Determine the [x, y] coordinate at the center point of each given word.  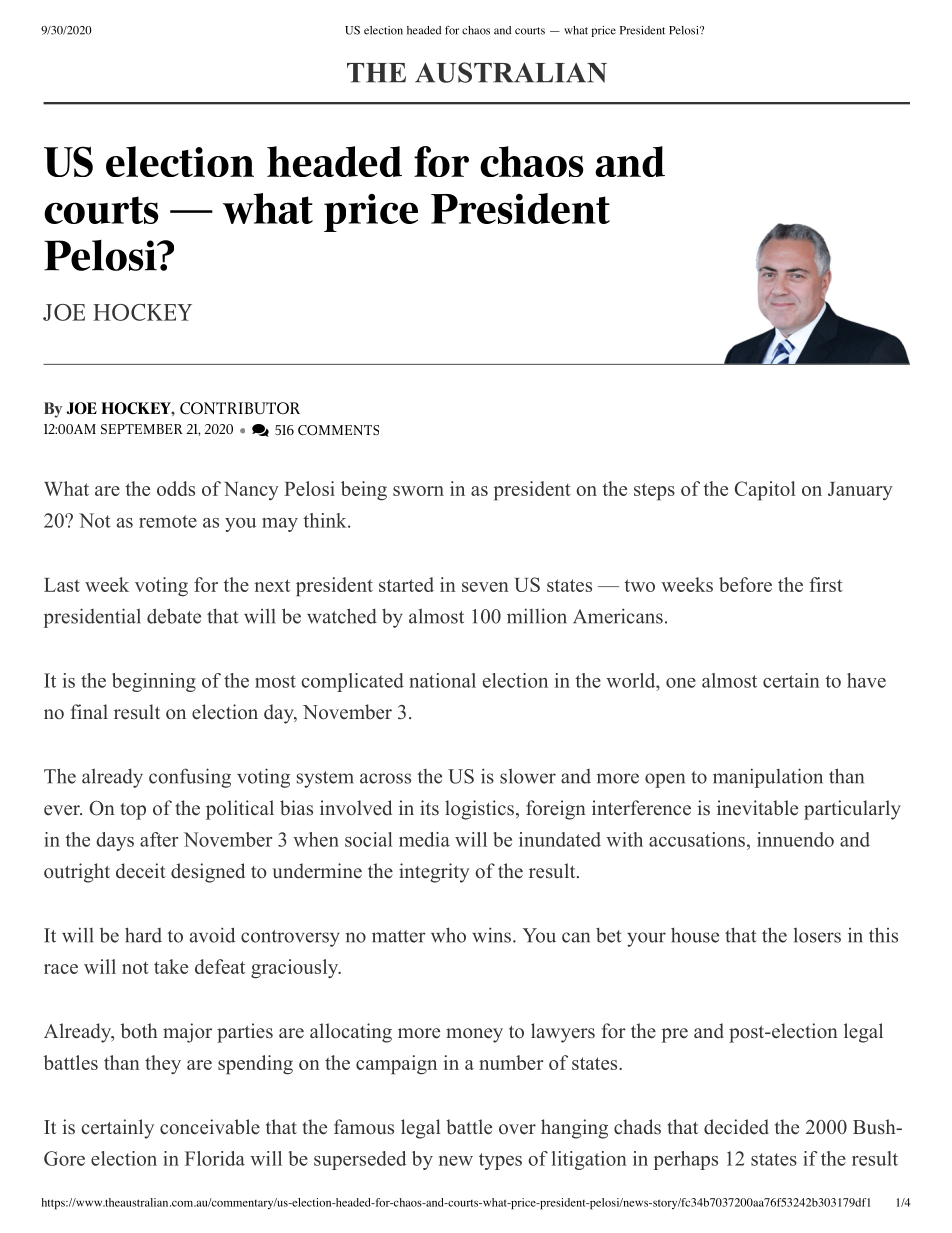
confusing [190, 778]
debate [174, 616]
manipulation [768, 778]
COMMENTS [338, 430]
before [745, 584]
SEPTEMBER [142, 429]
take [171, 966]
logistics [479, 810]
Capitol [765, 491]
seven [485, 587]
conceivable [210, 1127]
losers [817, 935]
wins [491, 935]
